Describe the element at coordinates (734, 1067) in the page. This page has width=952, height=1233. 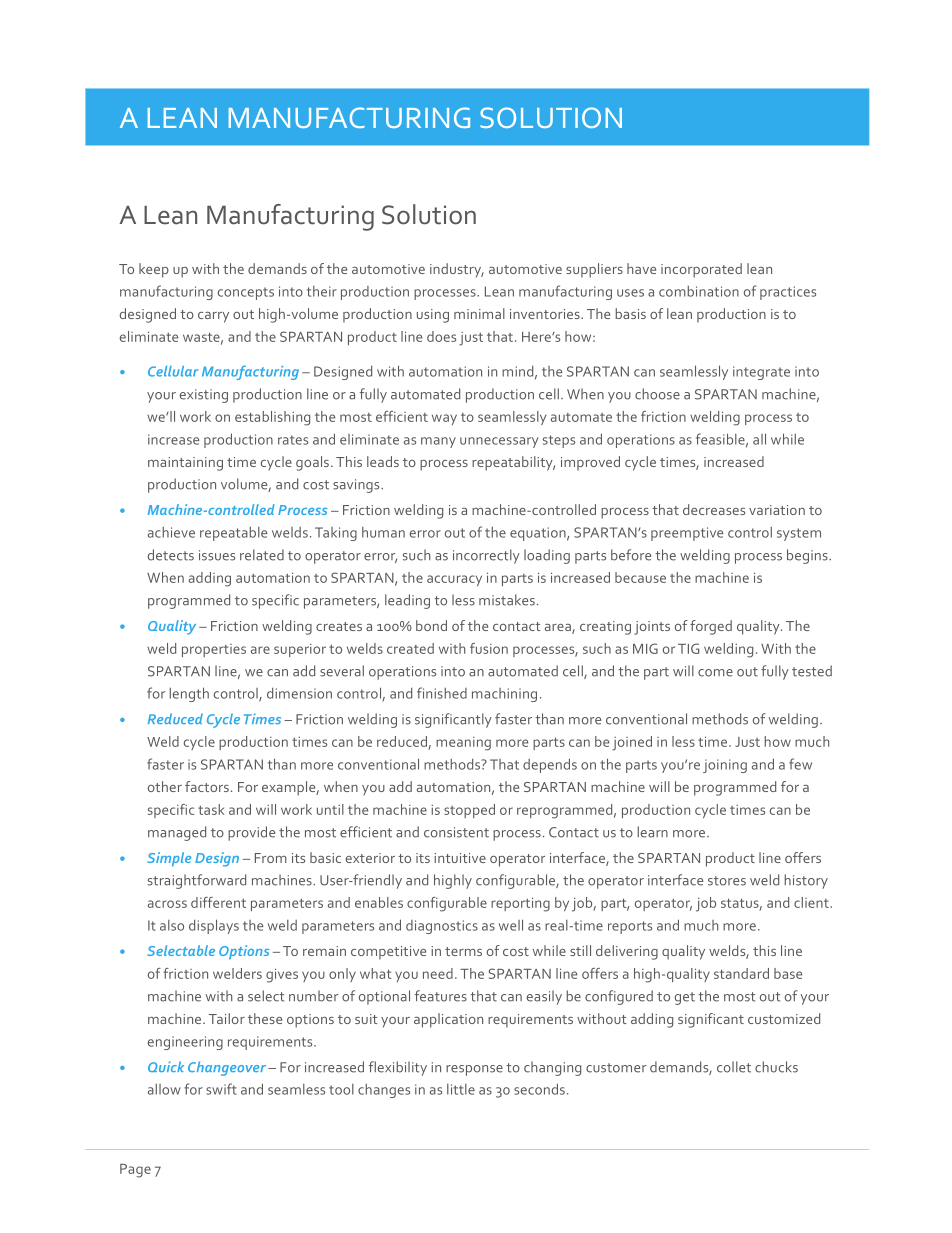
I see `collet` at that location.
